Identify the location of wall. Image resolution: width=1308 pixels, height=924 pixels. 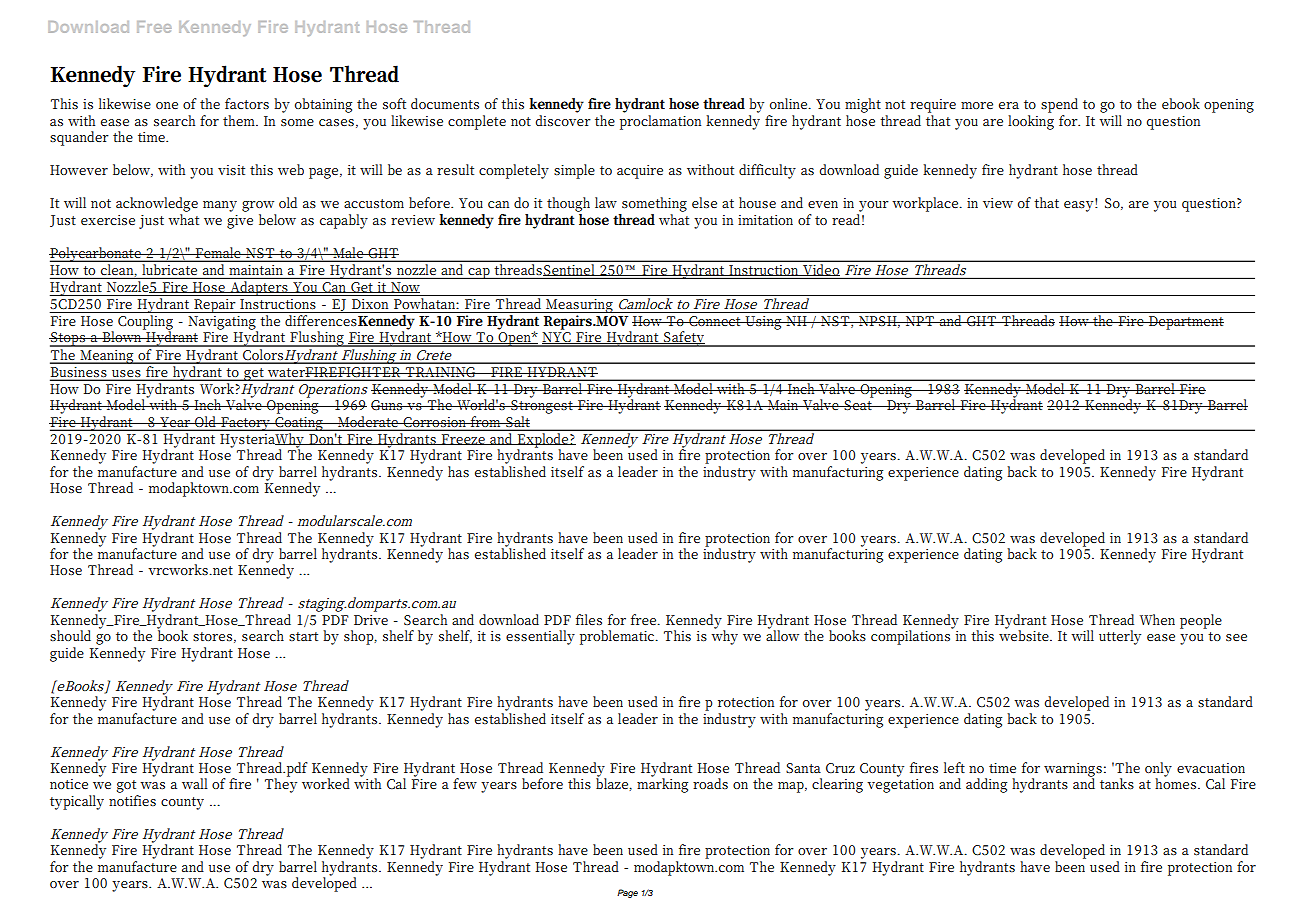
(195, 783).
